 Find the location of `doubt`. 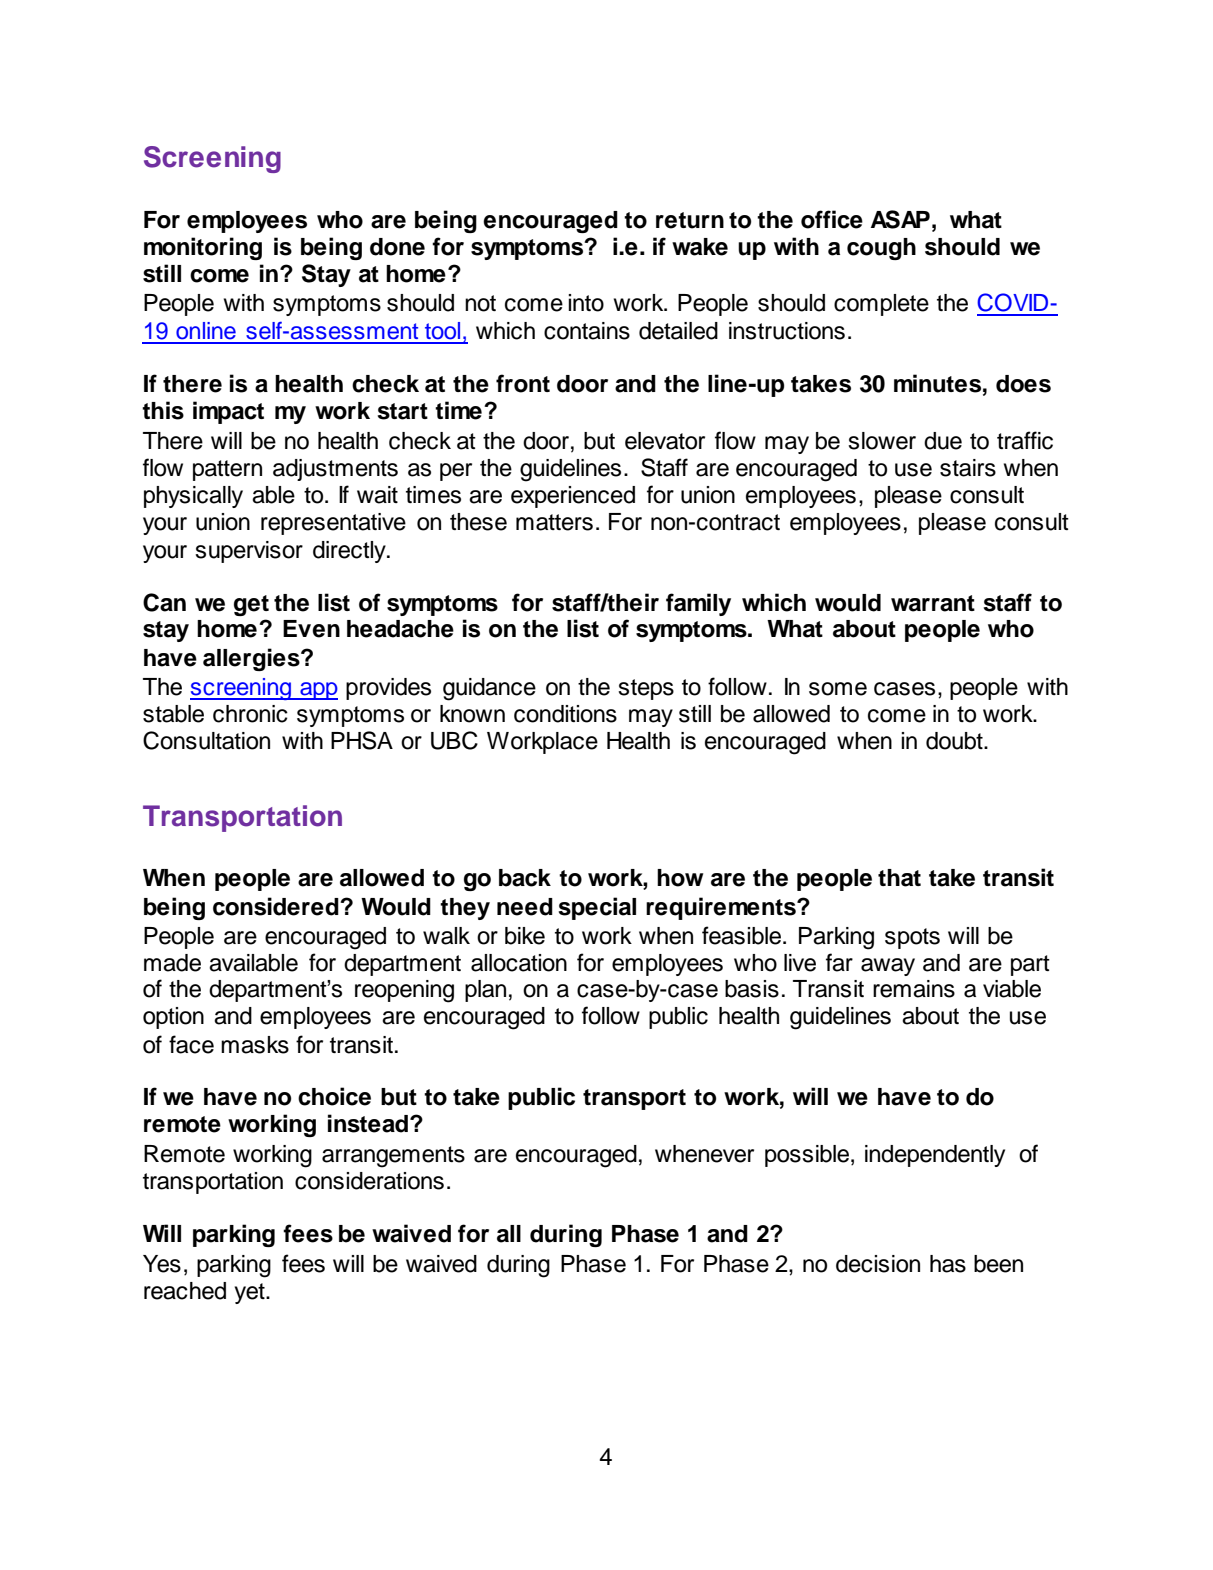

doubt is located at coordinates (955, 741).
